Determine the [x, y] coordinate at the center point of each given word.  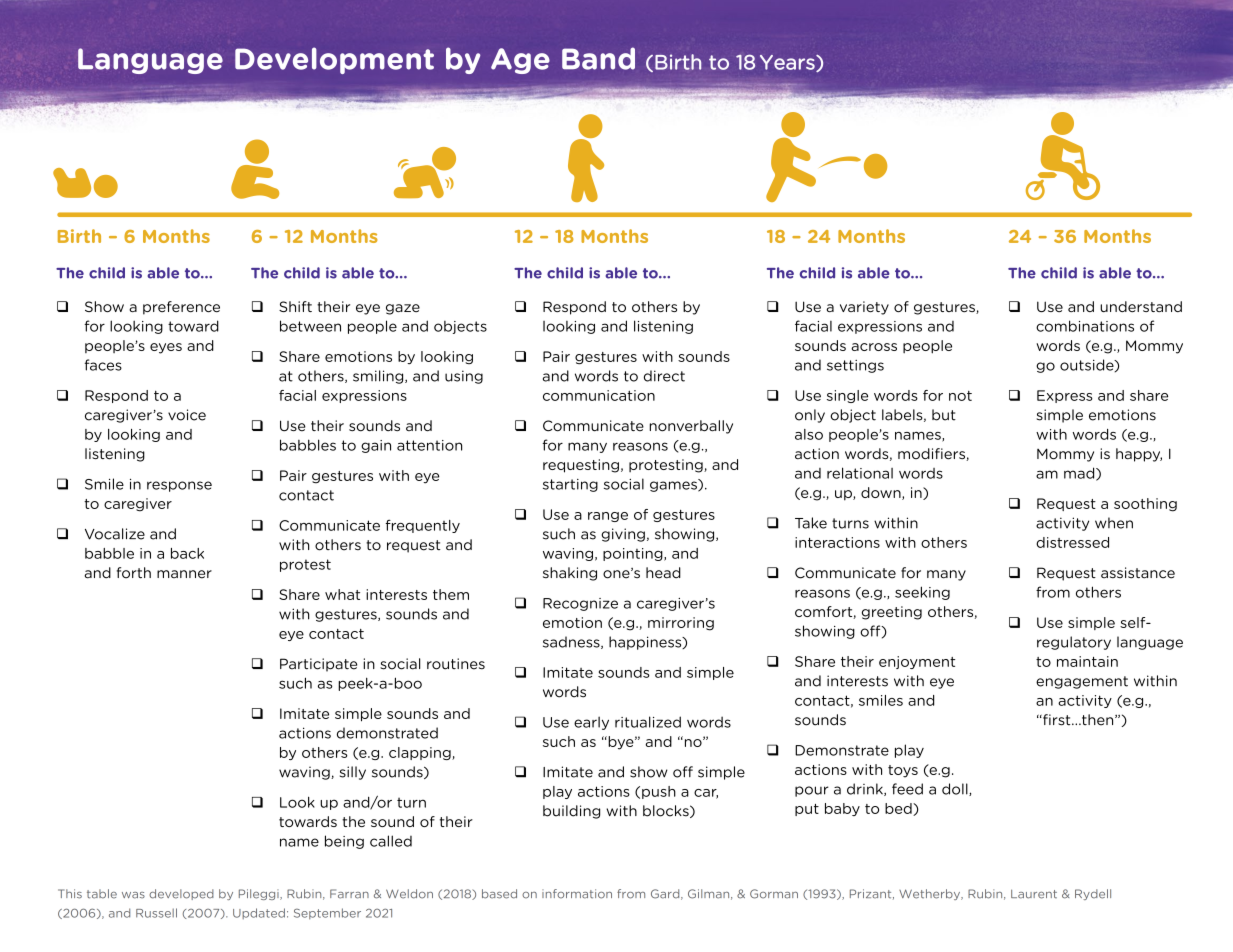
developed [181, 894]
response [179, 486]
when [1114, 523]
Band [598, 58]
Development [334, 60]
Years [788, 63]
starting [570, 485]
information [577, 894]
